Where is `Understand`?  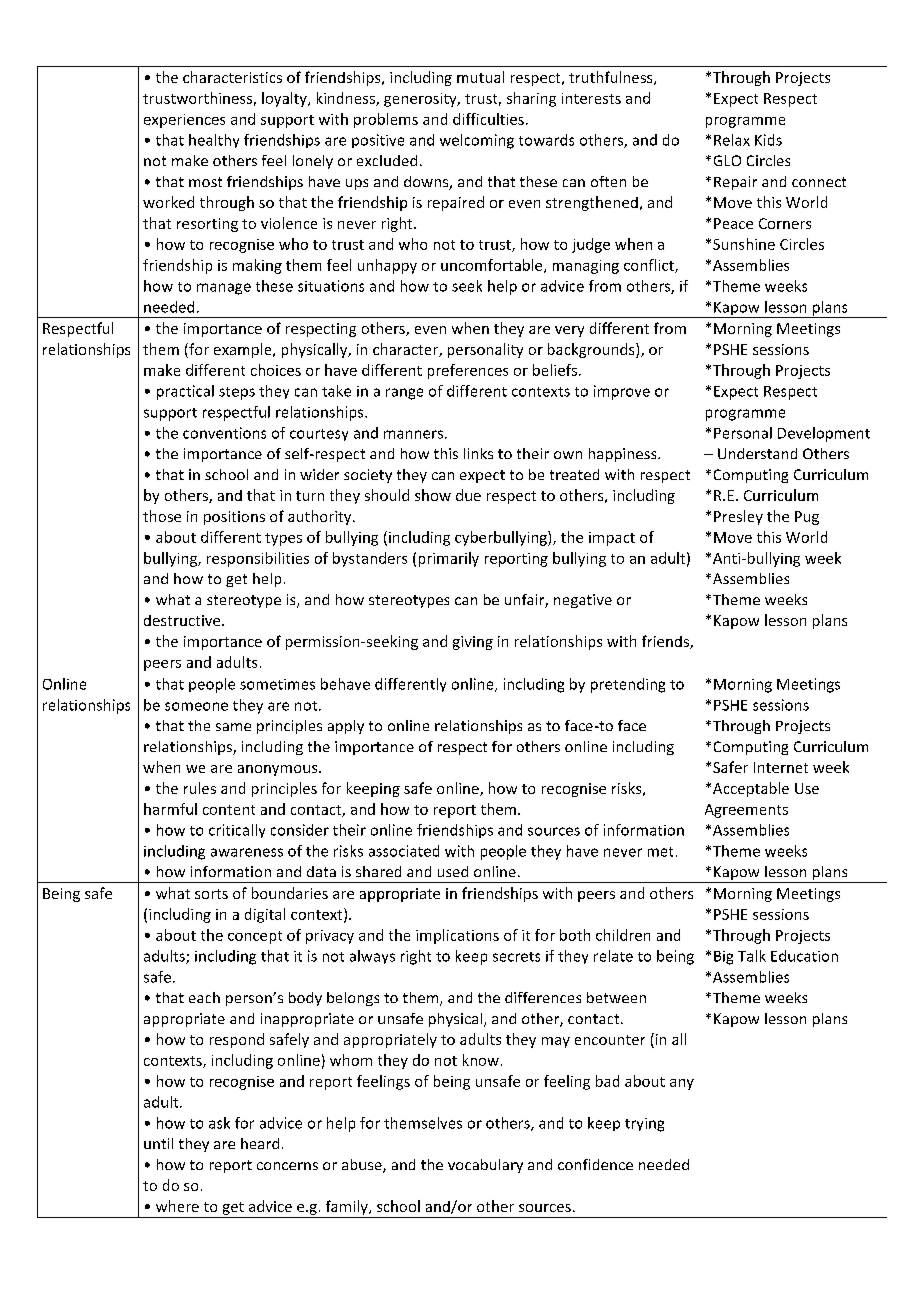 Understand is located at coordinates (757, 453).
